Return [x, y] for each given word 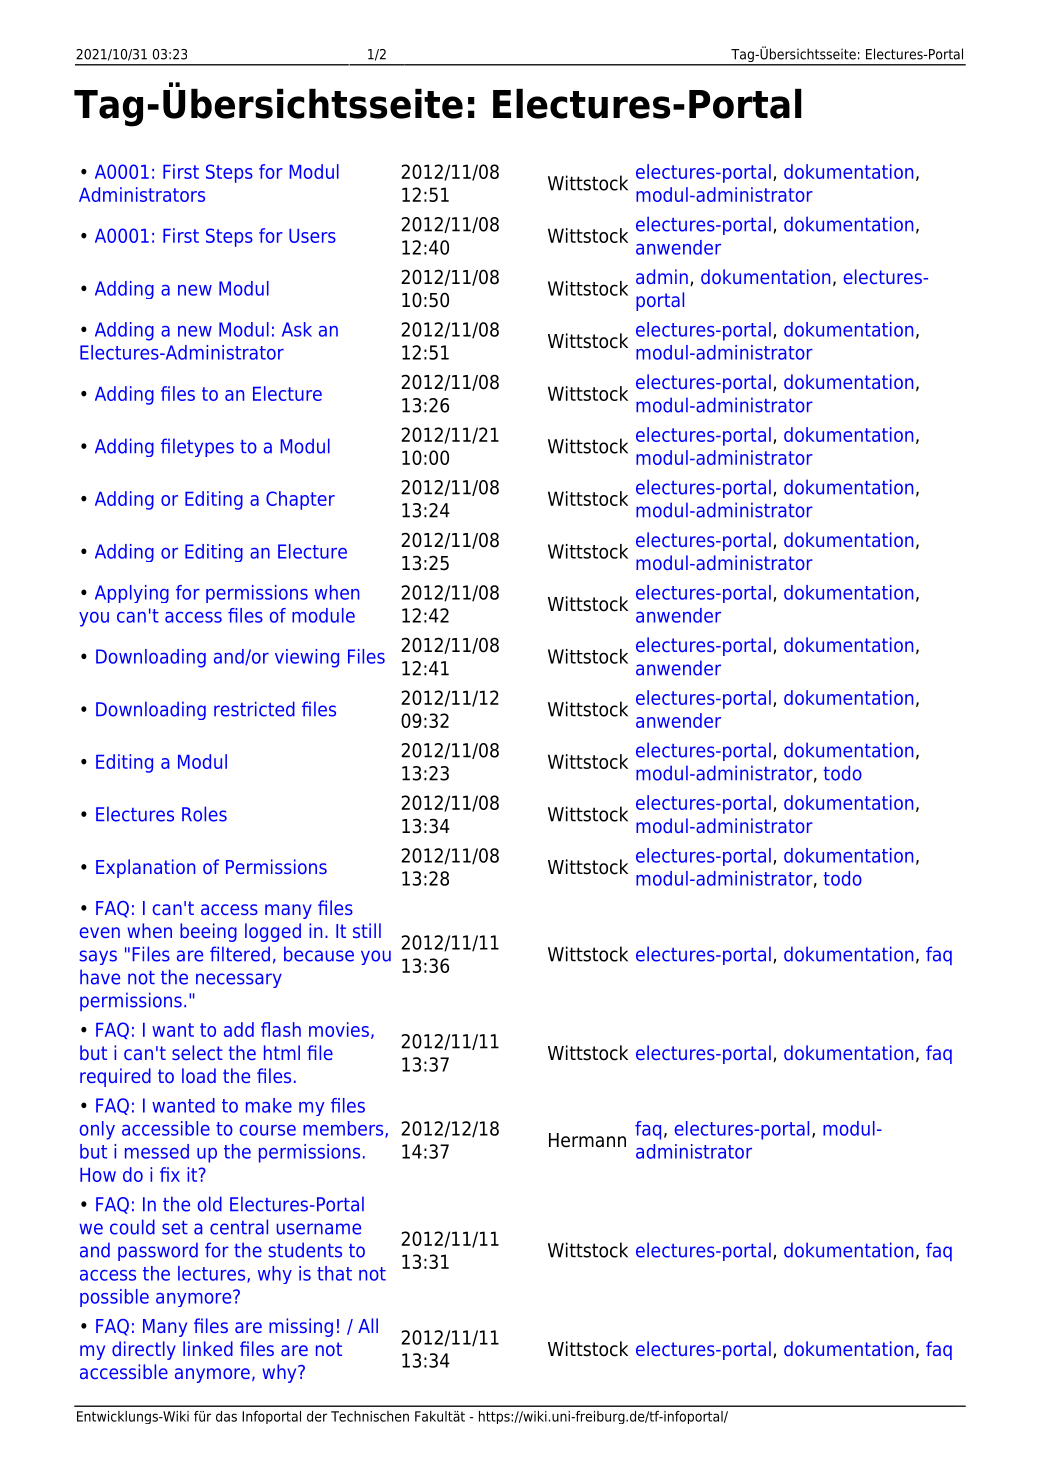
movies [339, 1029]
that [334, 1273]
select [197, 1052]
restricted [254, 709]
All [368, 1325]
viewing [307, 658]
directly [144, 1350]
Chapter [300, 500]
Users [312, 236]
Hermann [587, 1140]
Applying [132, 594]
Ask [297, 329]
